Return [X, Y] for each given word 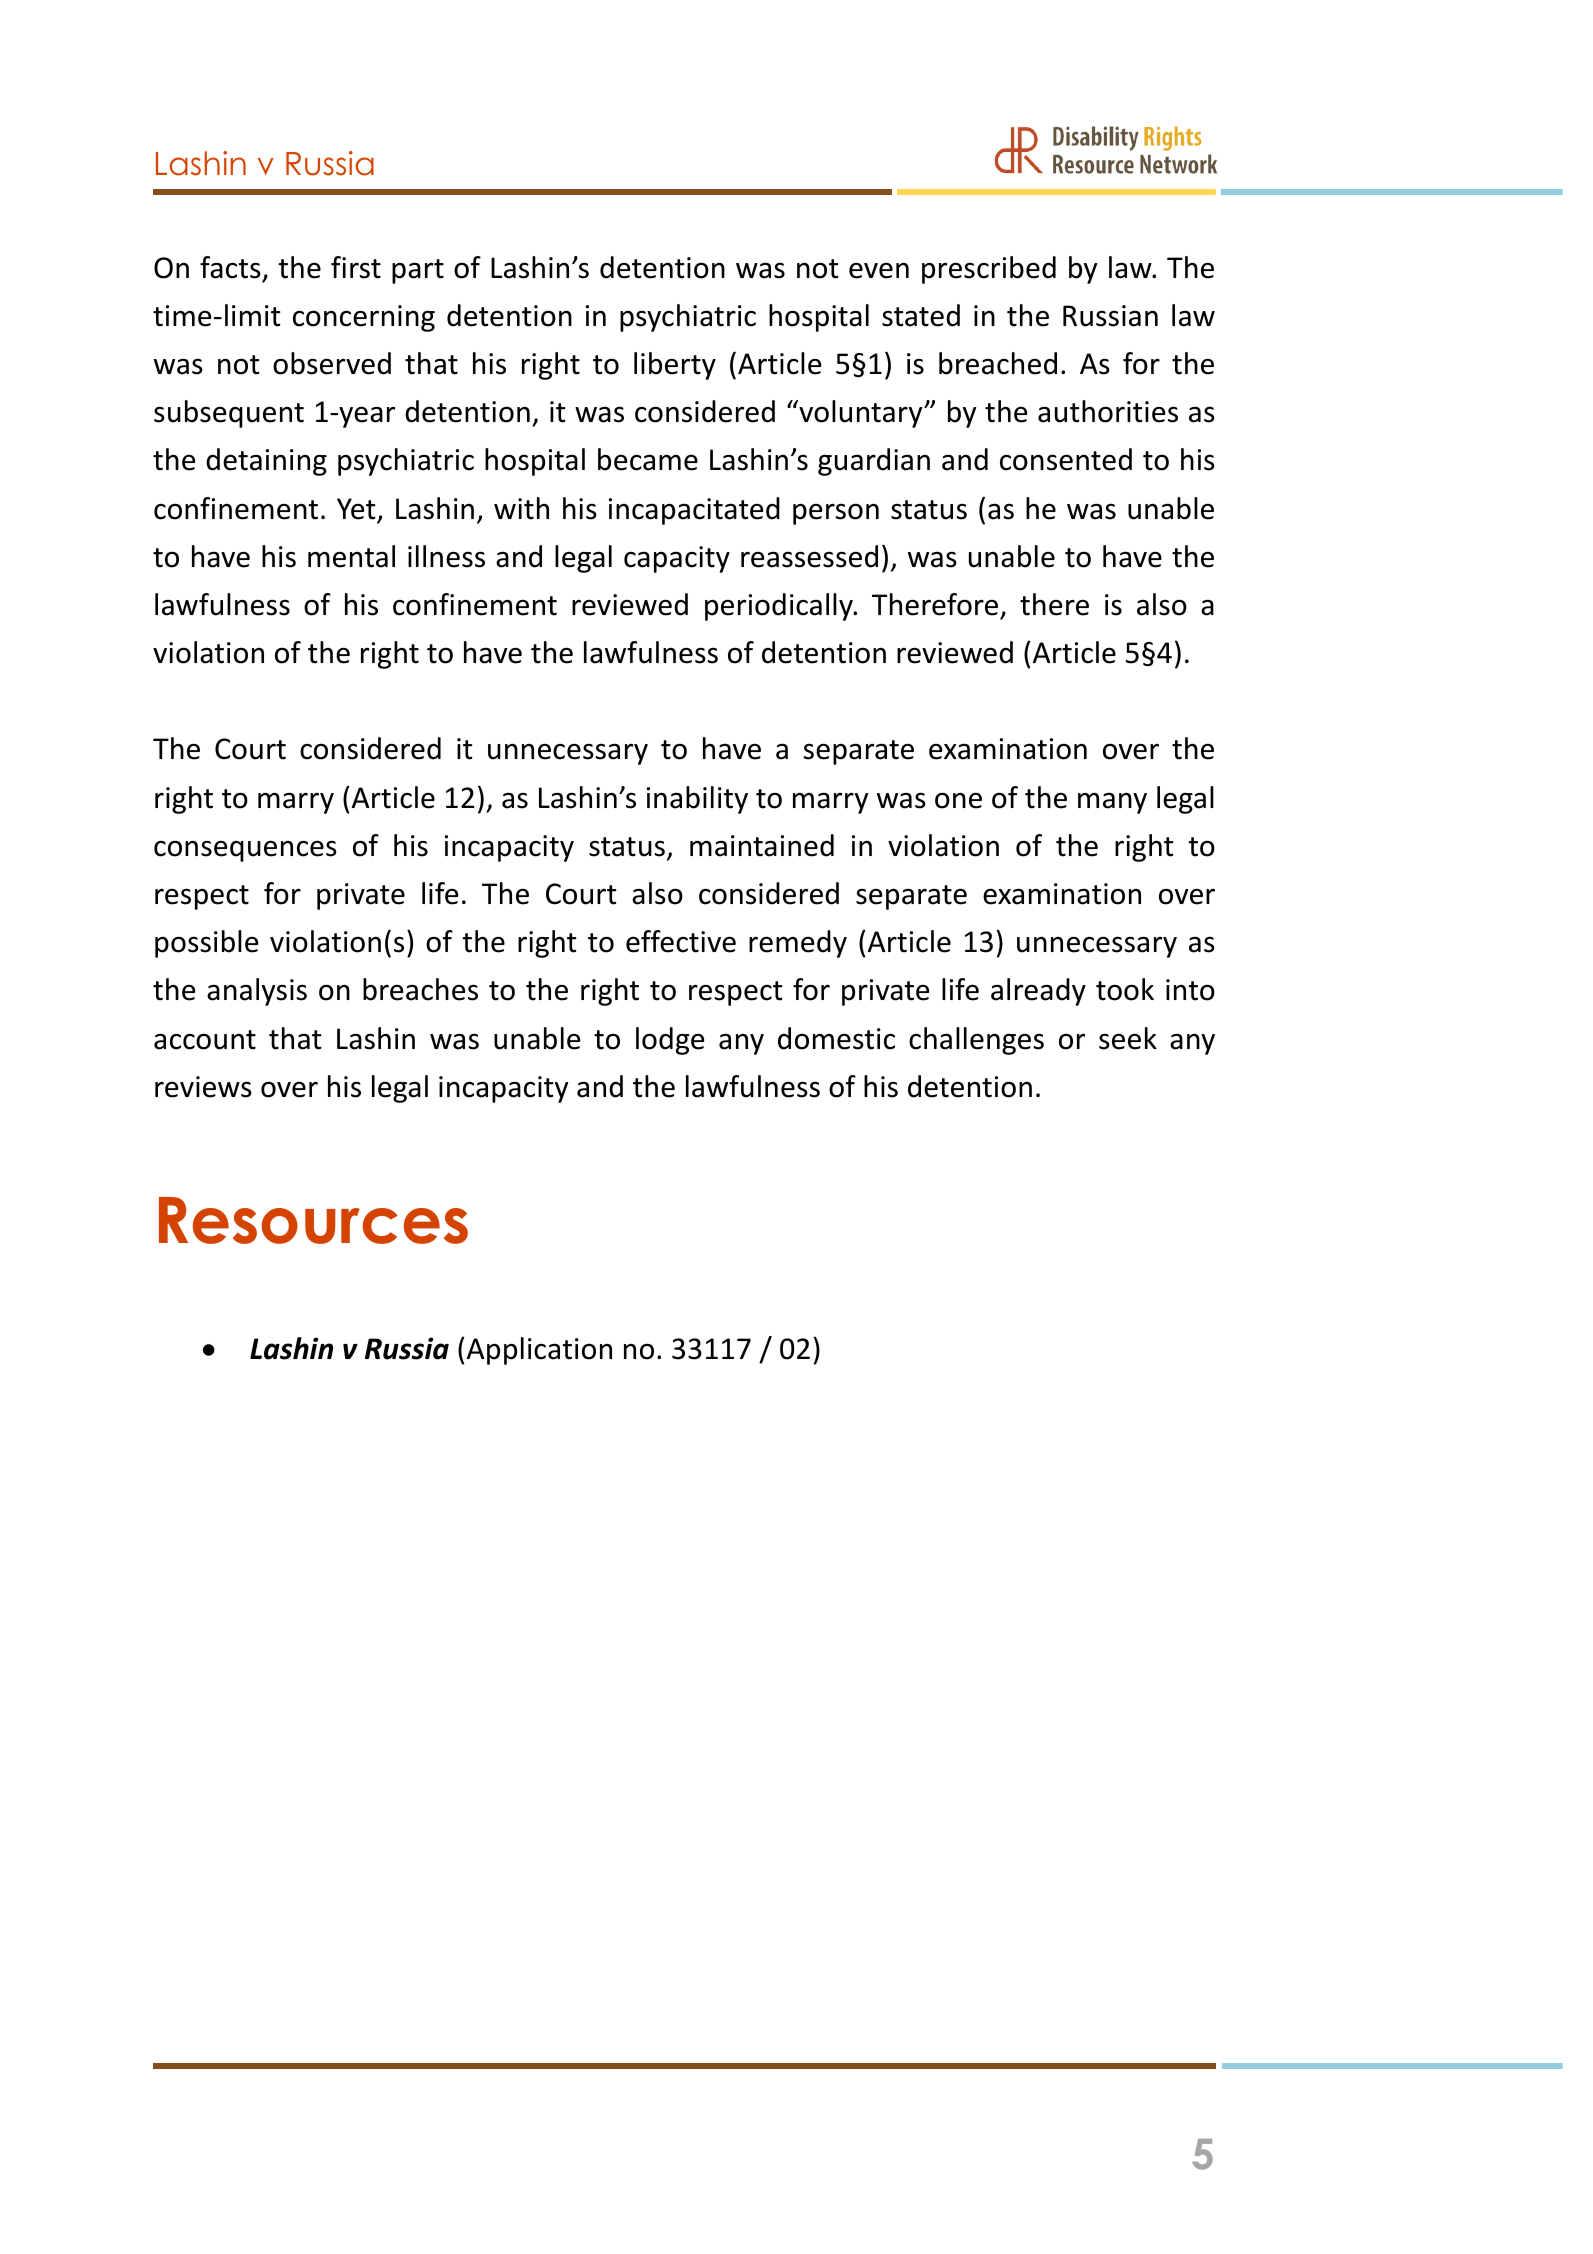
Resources [313, 1220]
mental [351, 556]
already [1038, 992]
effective [681, 941]
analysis [257, 992]
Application [538, 1351]
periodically [780, 607]
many [1112, 803]
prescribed [989, 270]
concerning [364, 318]
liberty [675, 366]
